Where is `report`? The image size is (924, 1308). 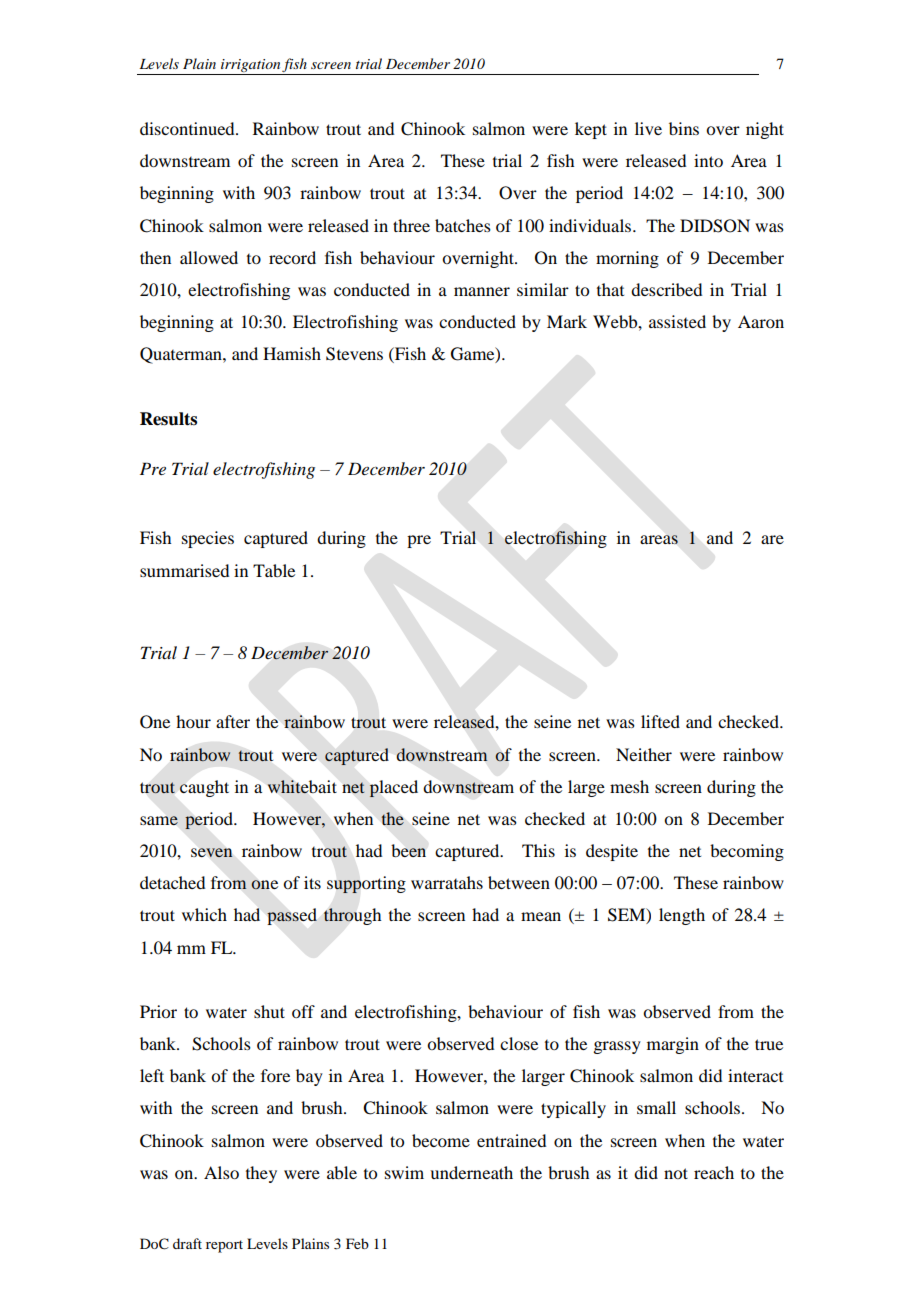
report is located at coordinates (224, 1246).
